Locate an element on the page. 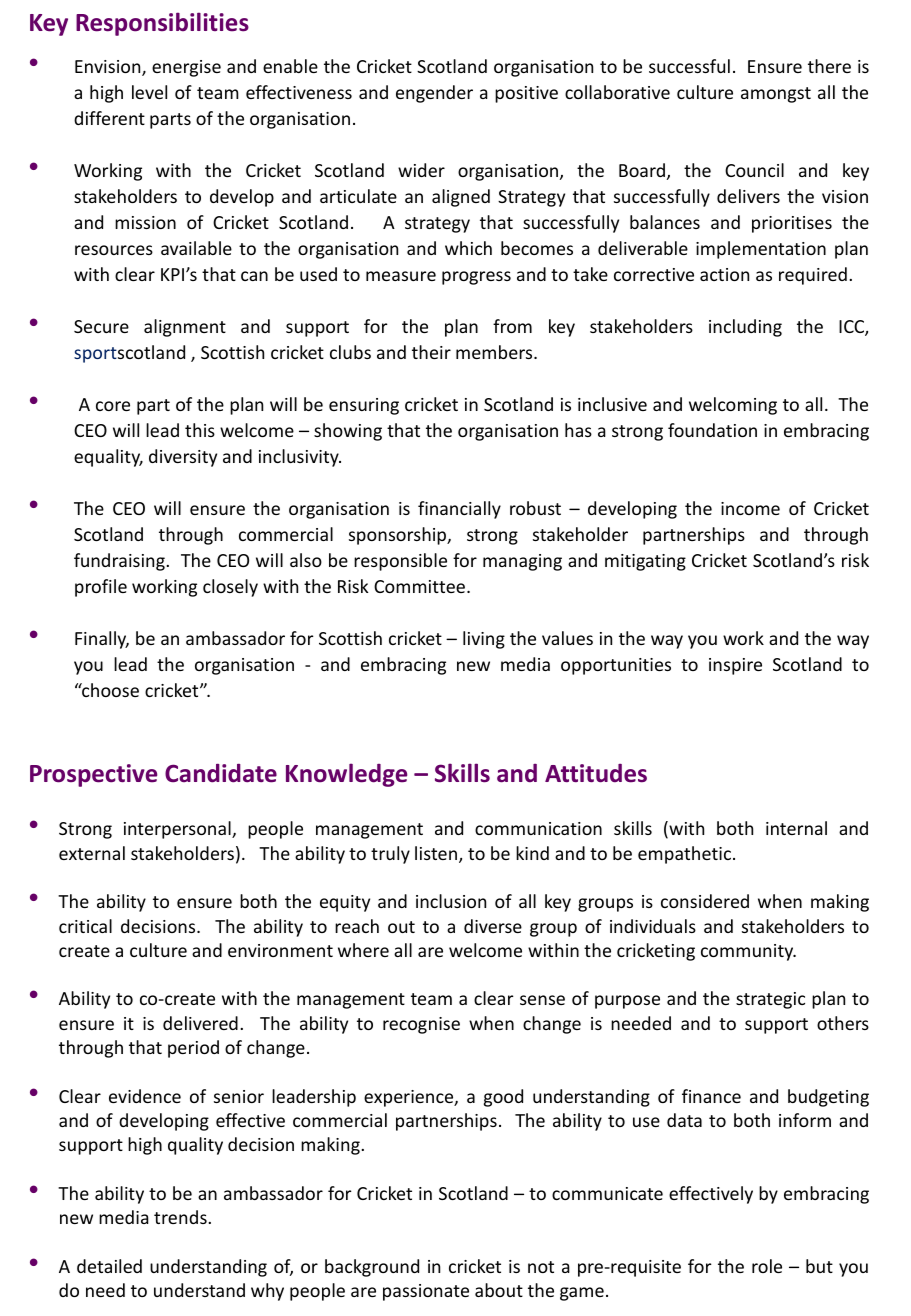 This document has height=1316, width=911. engender is located at coordinates (434, 94).
